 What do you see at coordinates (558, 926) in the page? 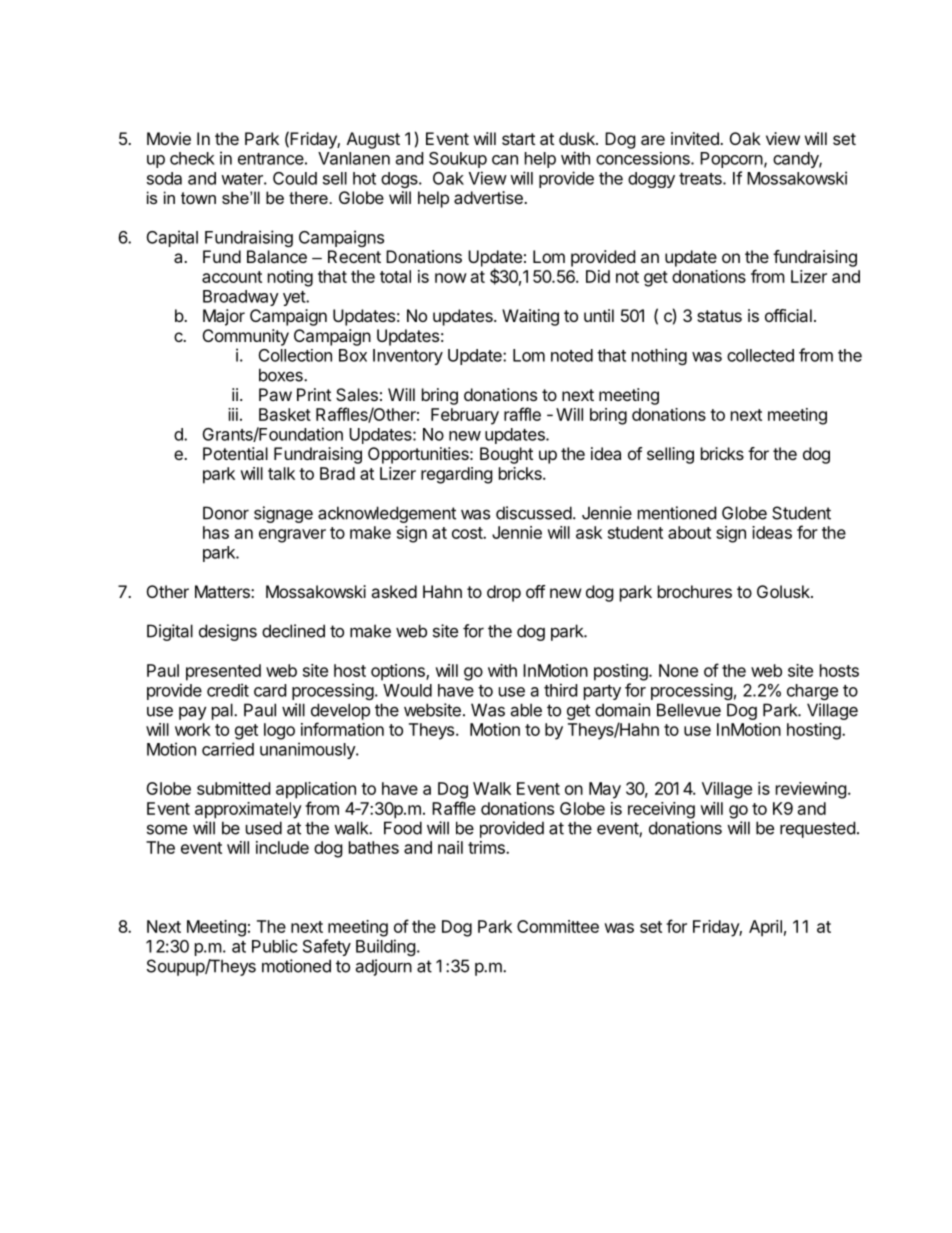
I see `Committee` at bounding box center [558, 926].
